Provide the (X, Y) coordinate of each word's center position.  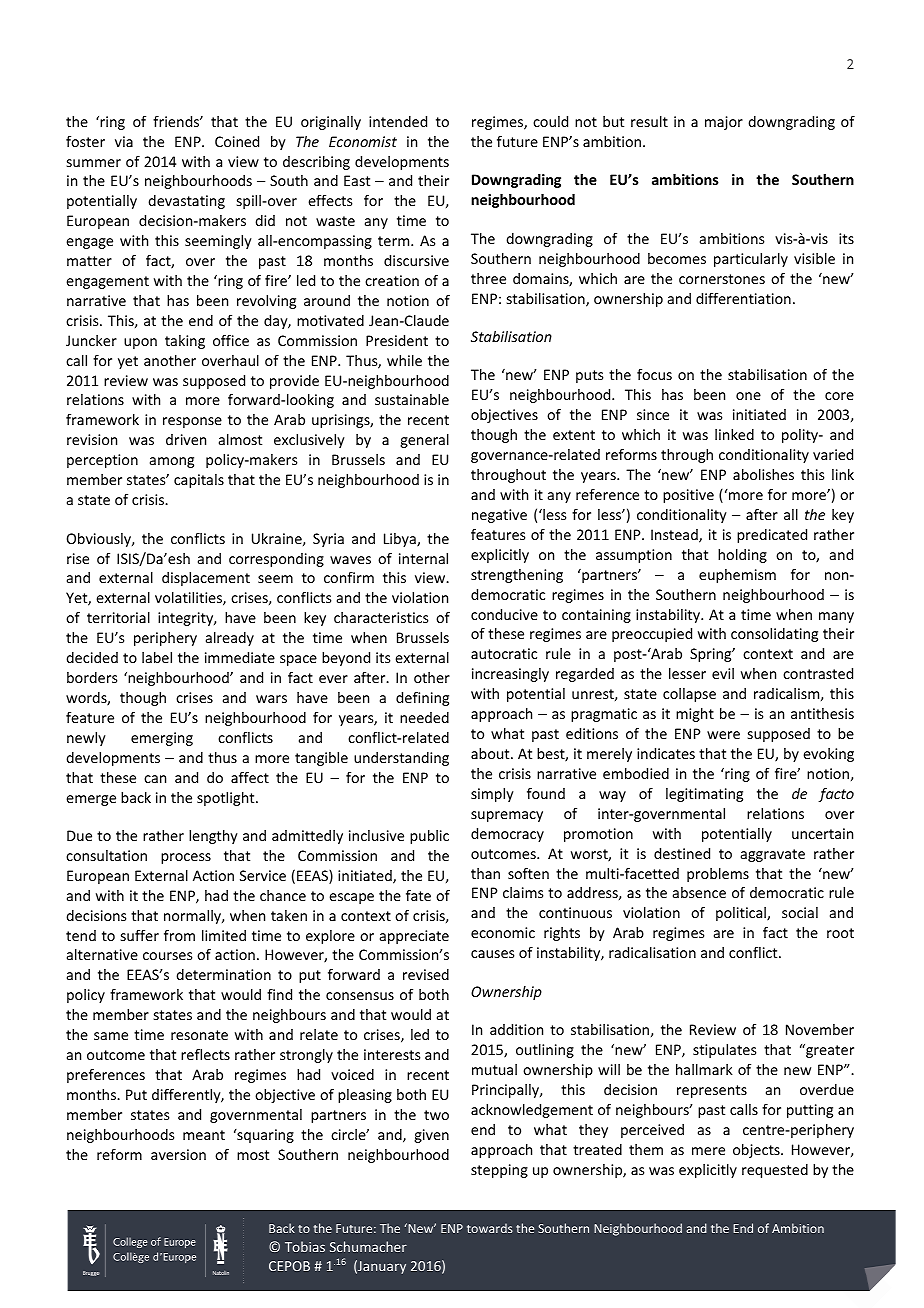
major (724, 123)
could (550, 121)
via (124, 141)
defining (422, 699)
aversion (178, 1154)
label (157, 657)
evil (723, 673)
